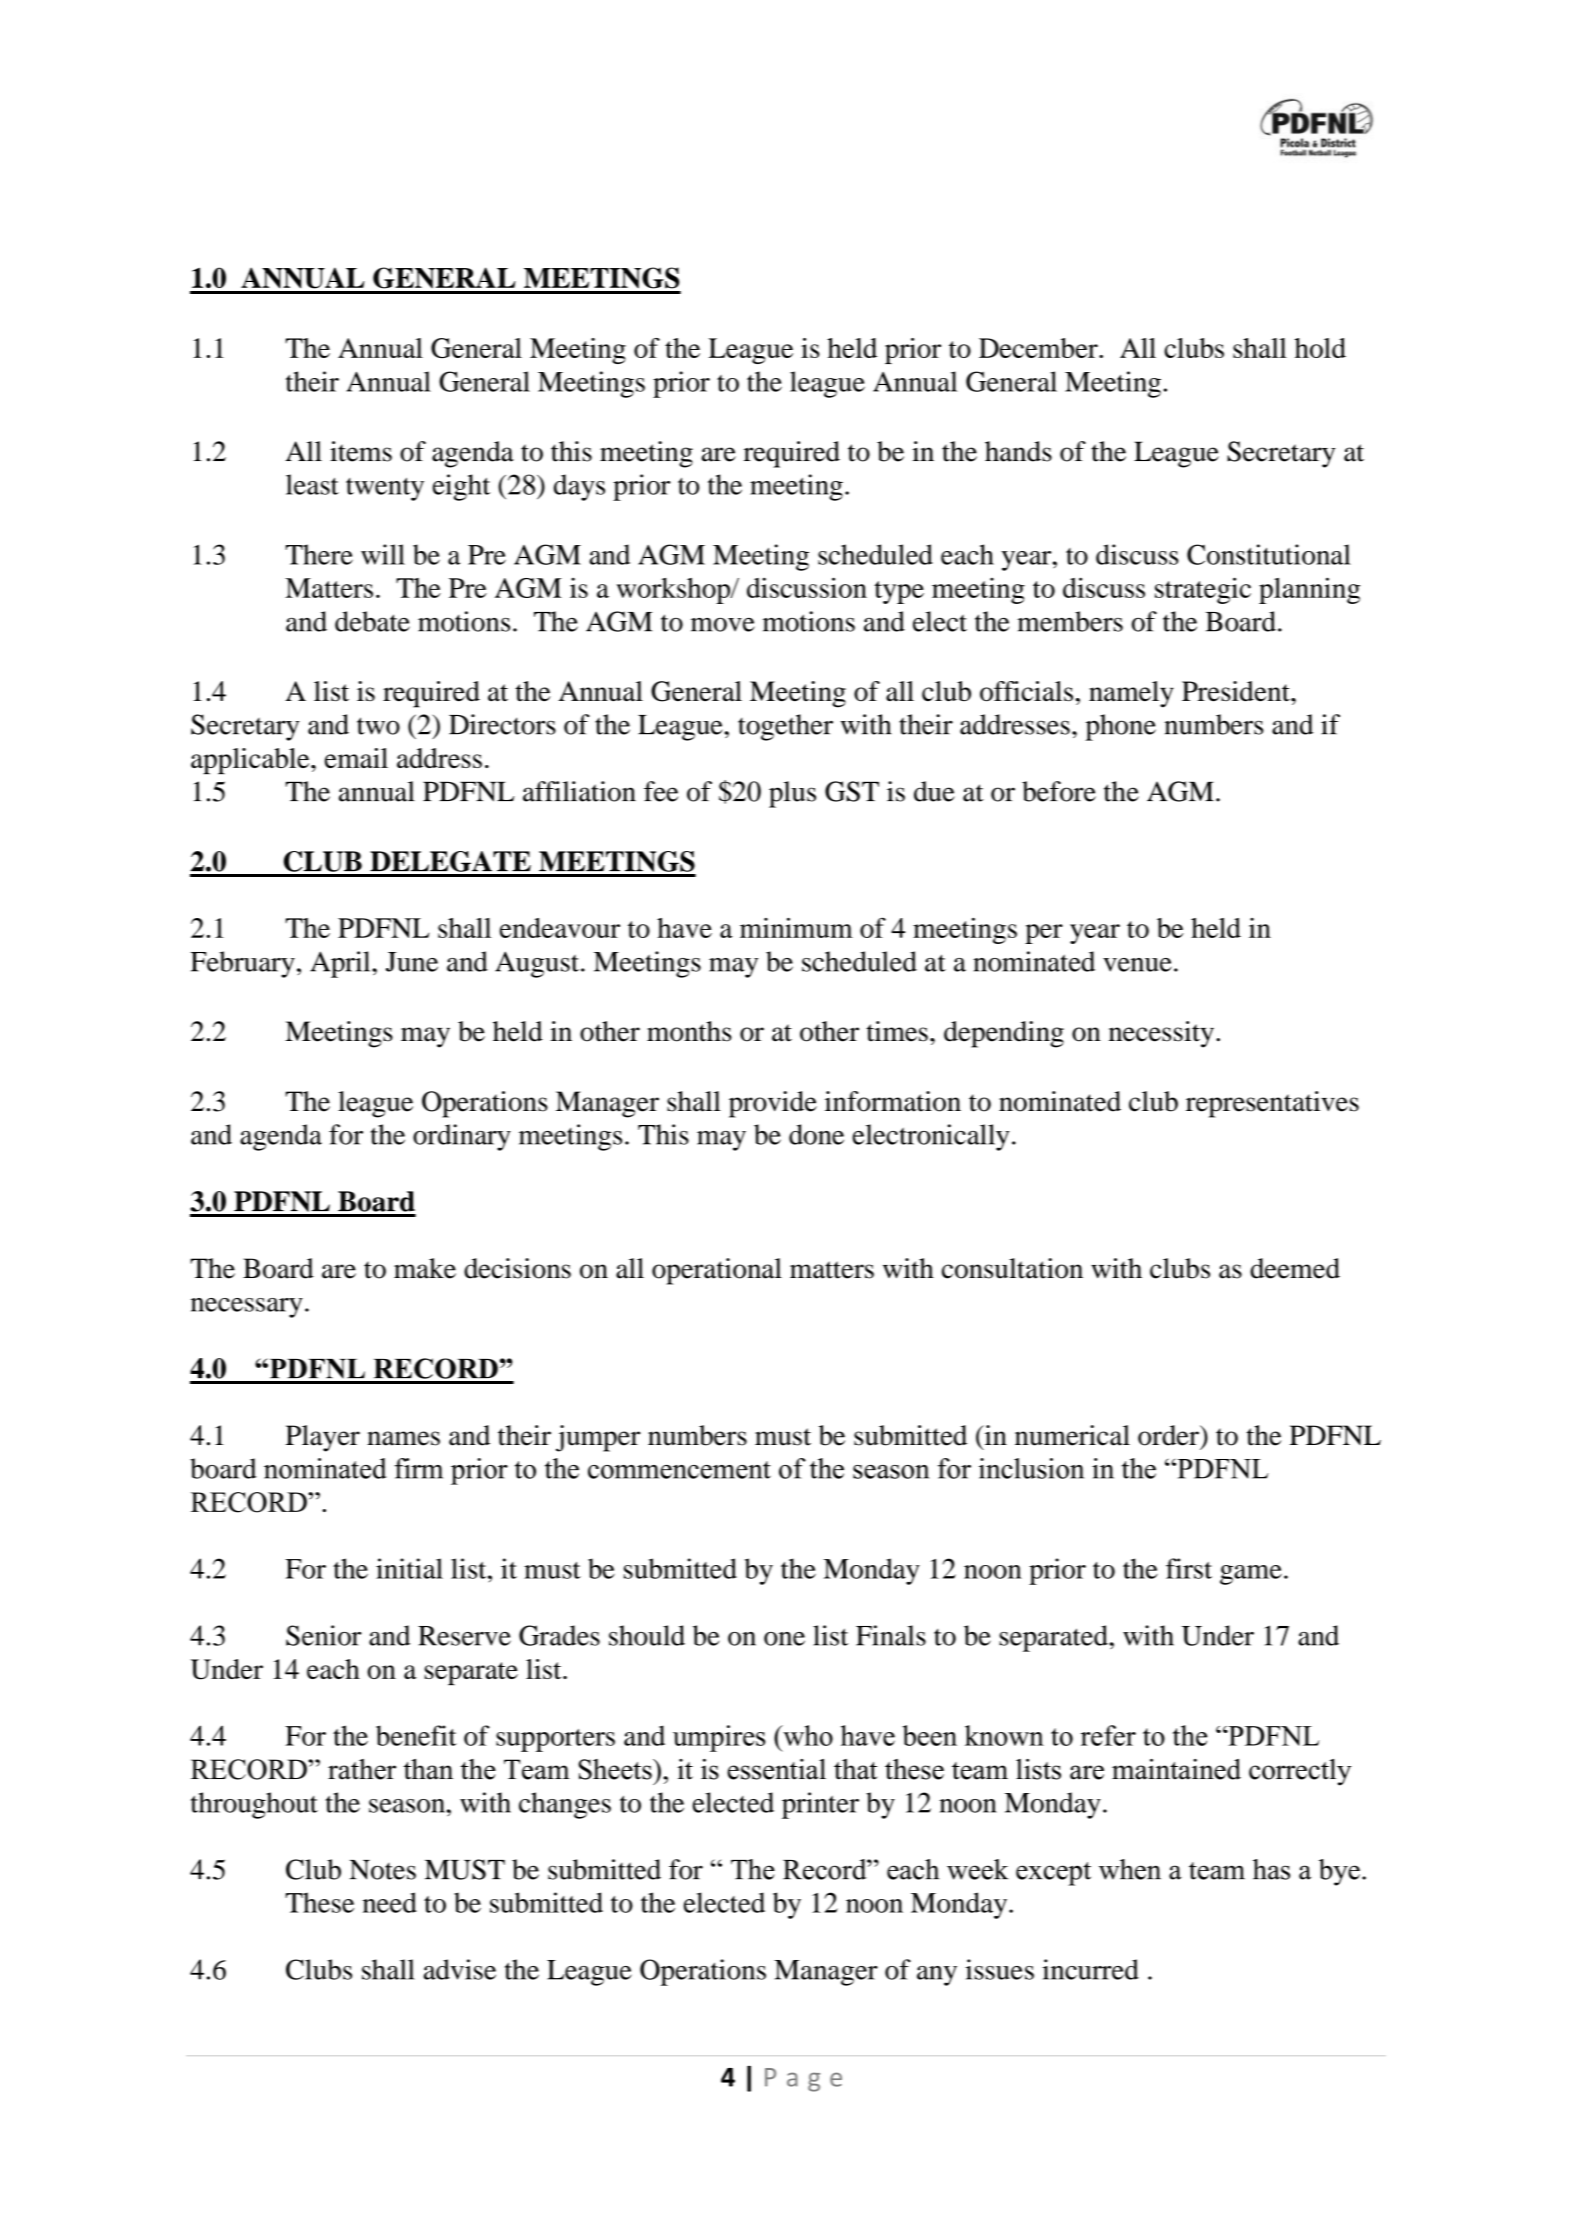 Image resolution: width=1572 pixels, height=2223 pixels. Describe the element at coordinates (361, 451) in the screenshot. I see `items` at that location.
